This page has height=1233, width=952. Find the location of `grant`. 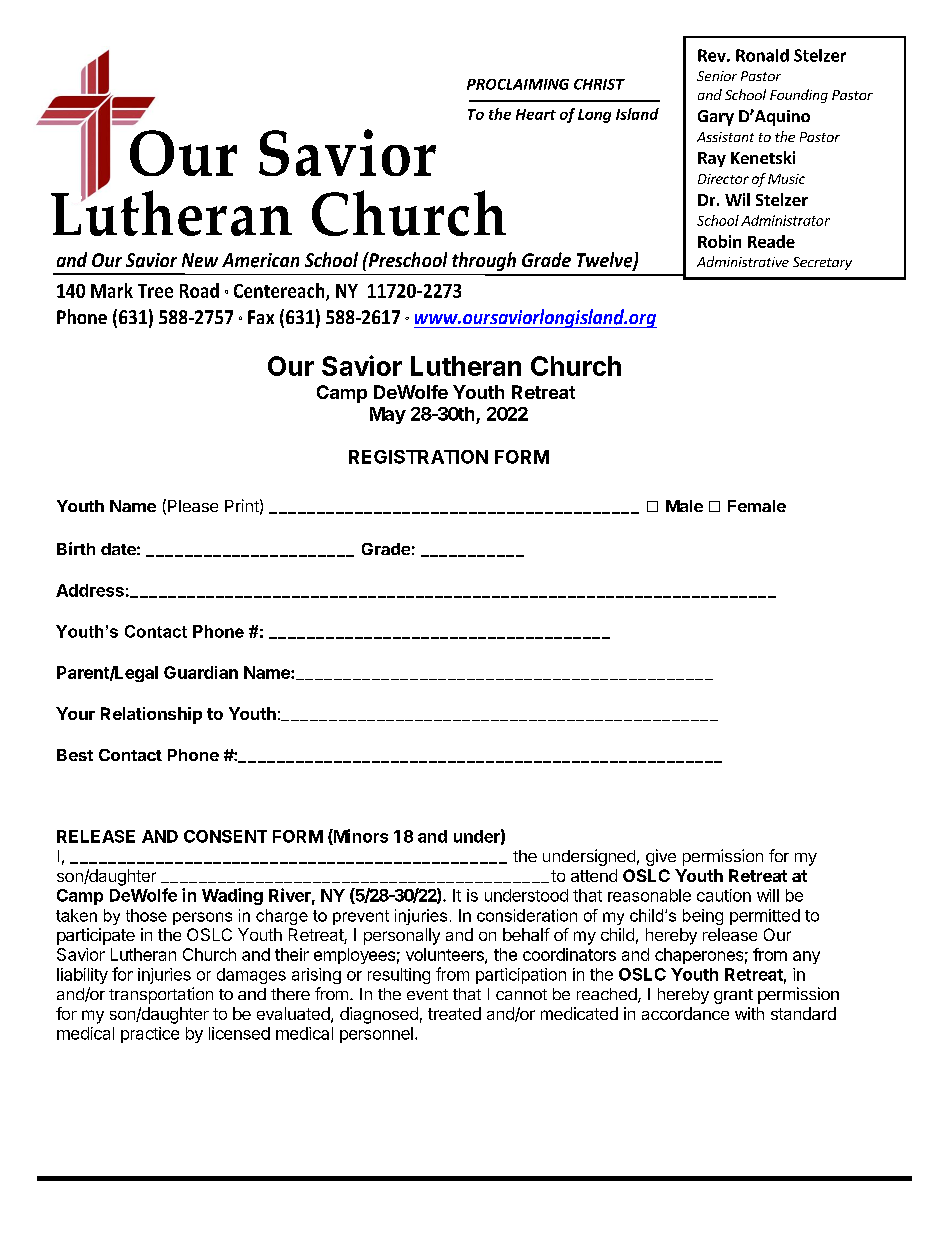

grant is located at coordinates (733, 996).
